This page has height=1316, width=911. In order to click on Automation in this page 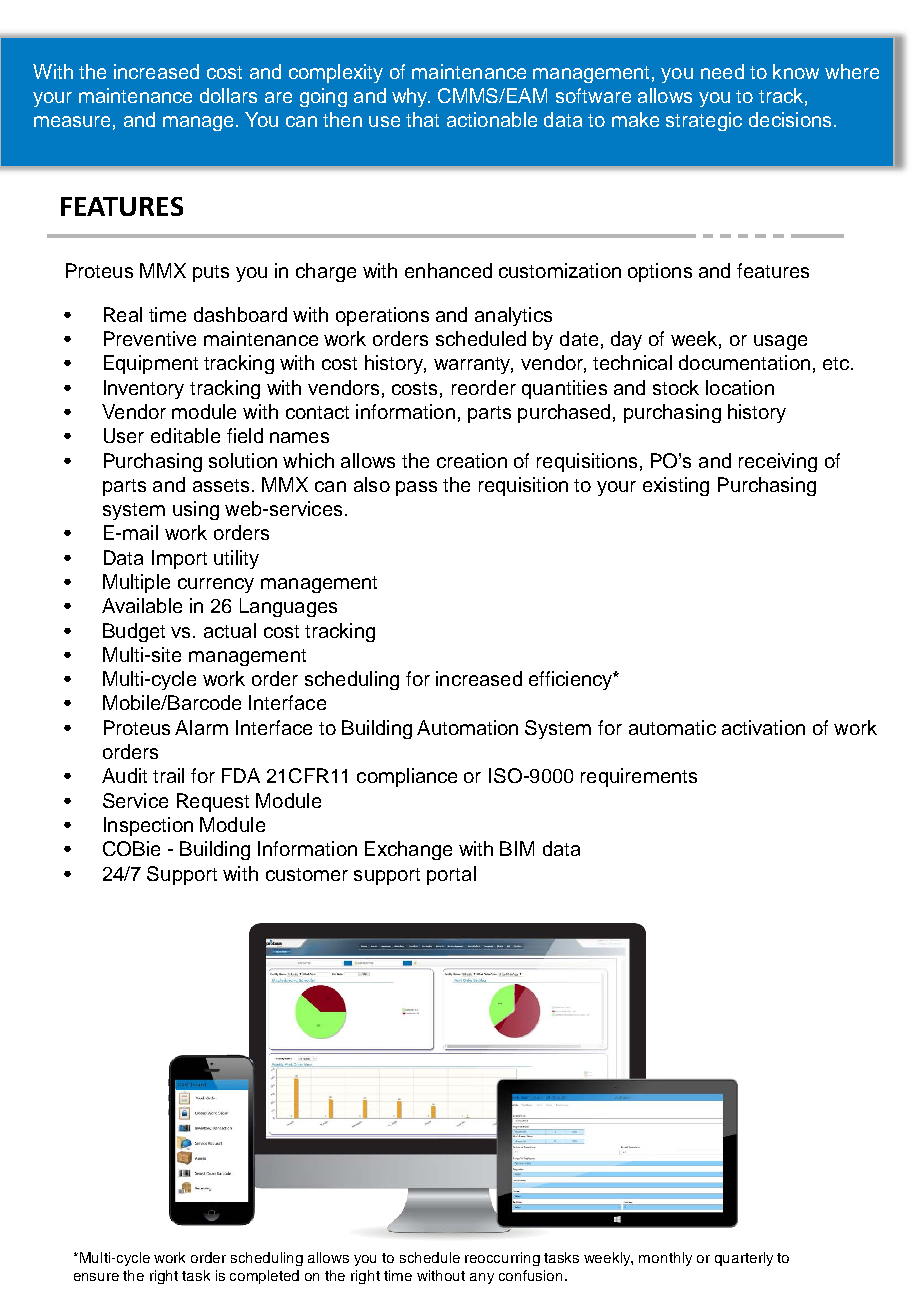, I will do `click(467, 727)`.
